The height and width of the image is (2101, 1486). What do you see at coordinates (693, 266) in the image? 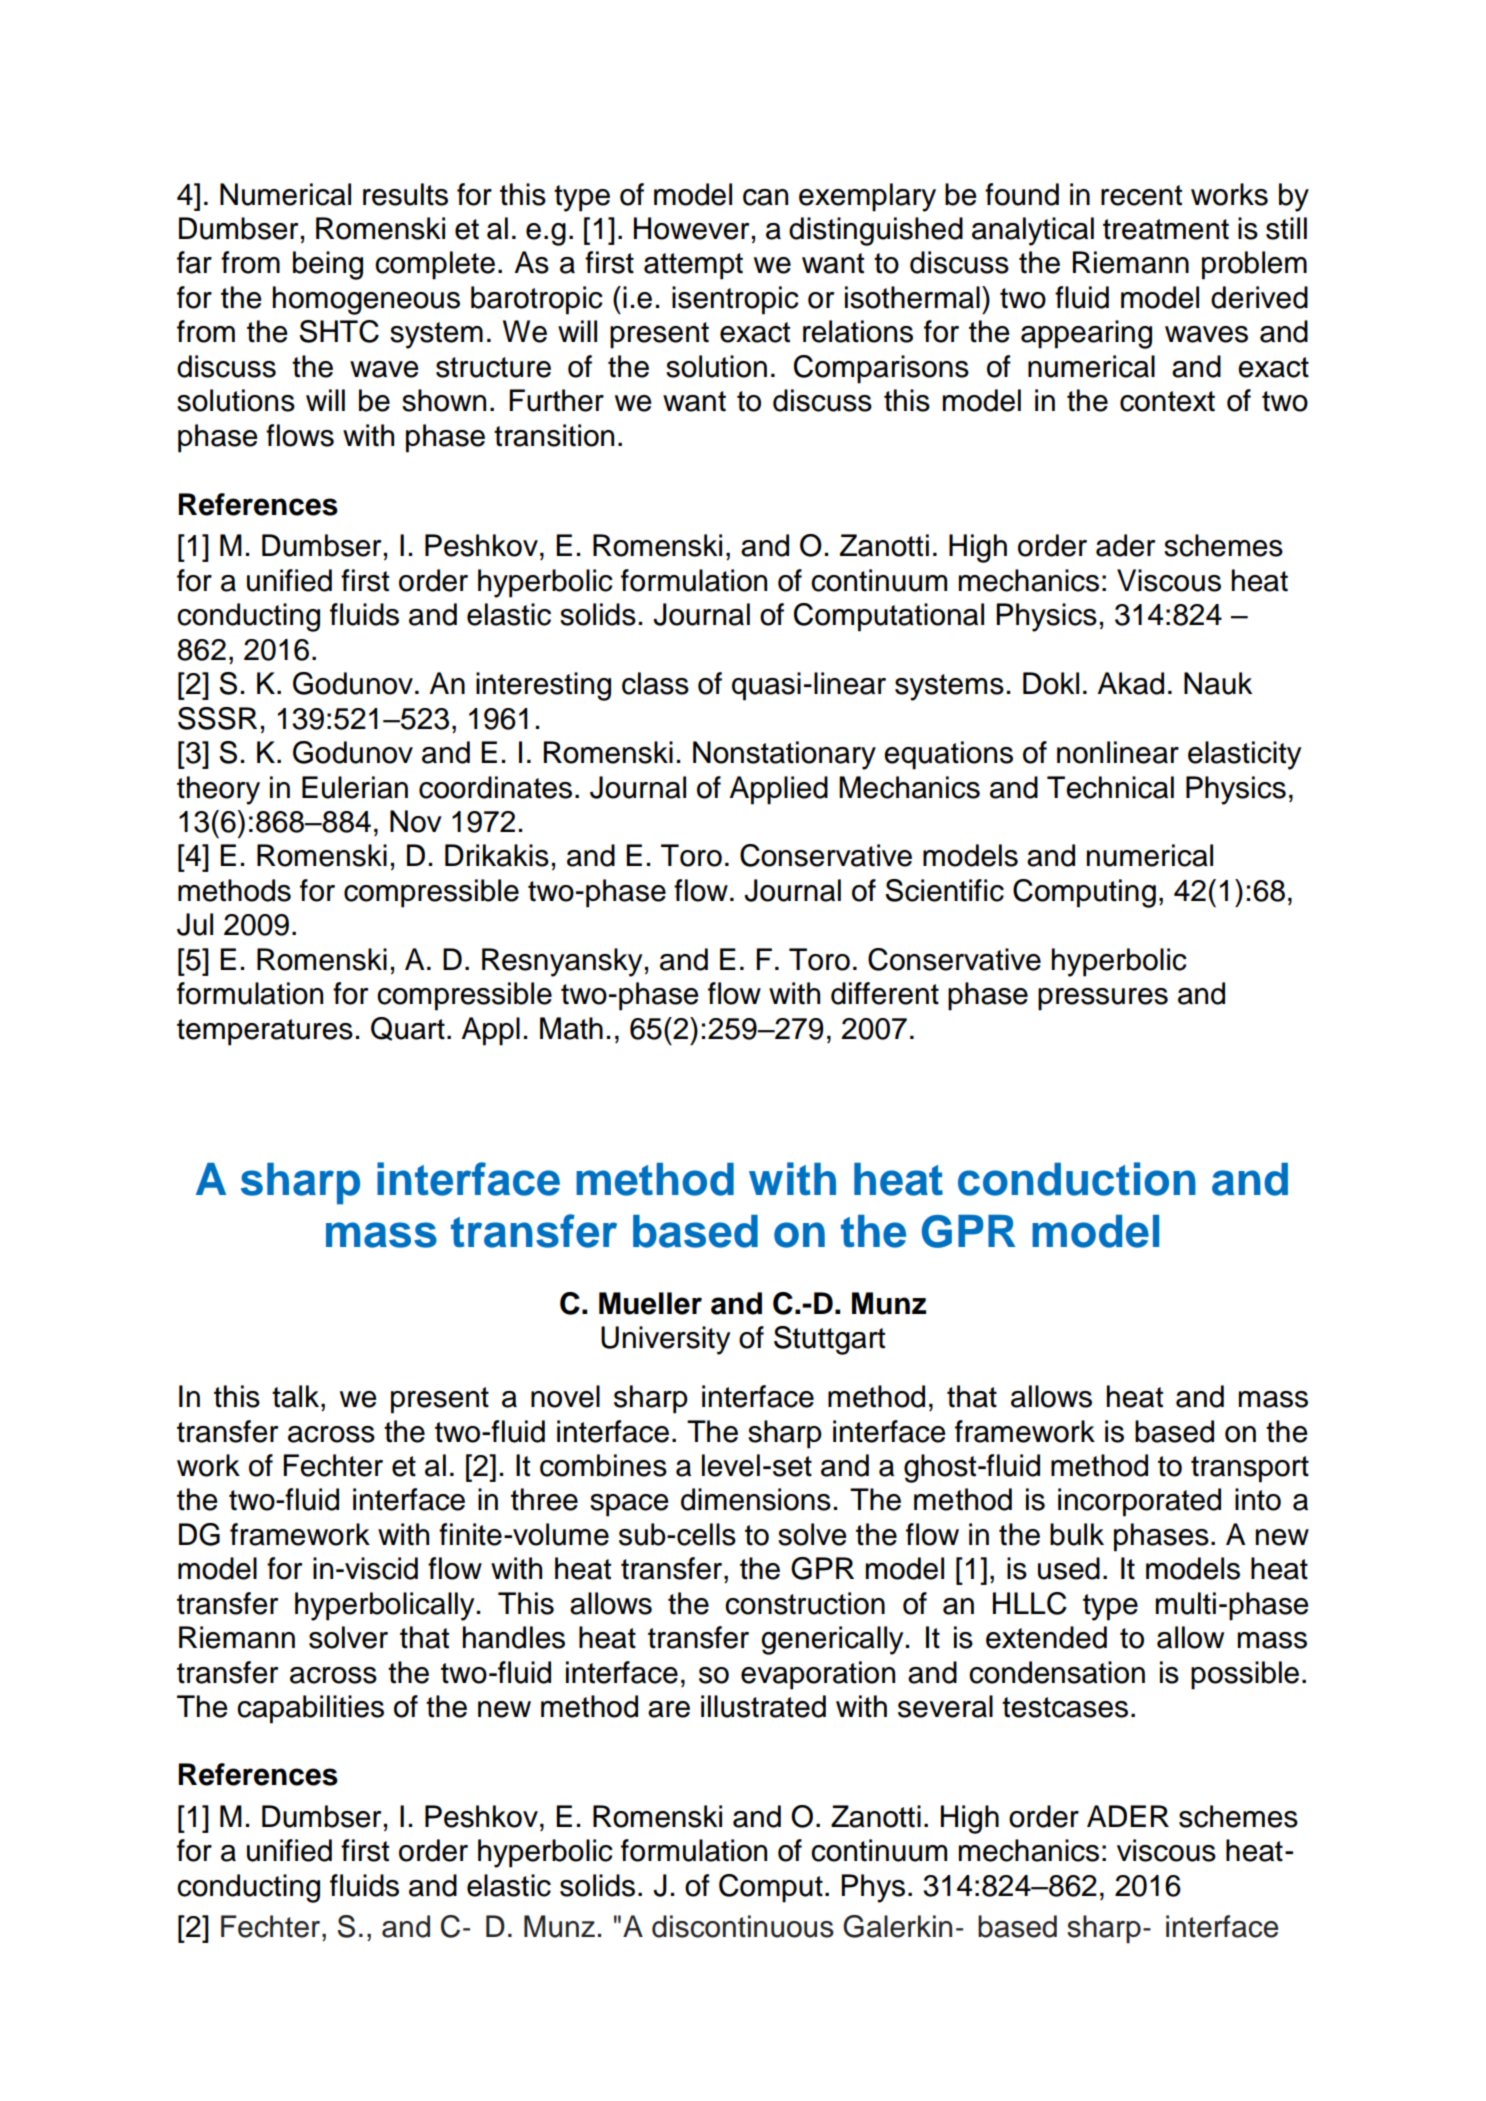
I see `attempt` at bounding box center [693, 266].
